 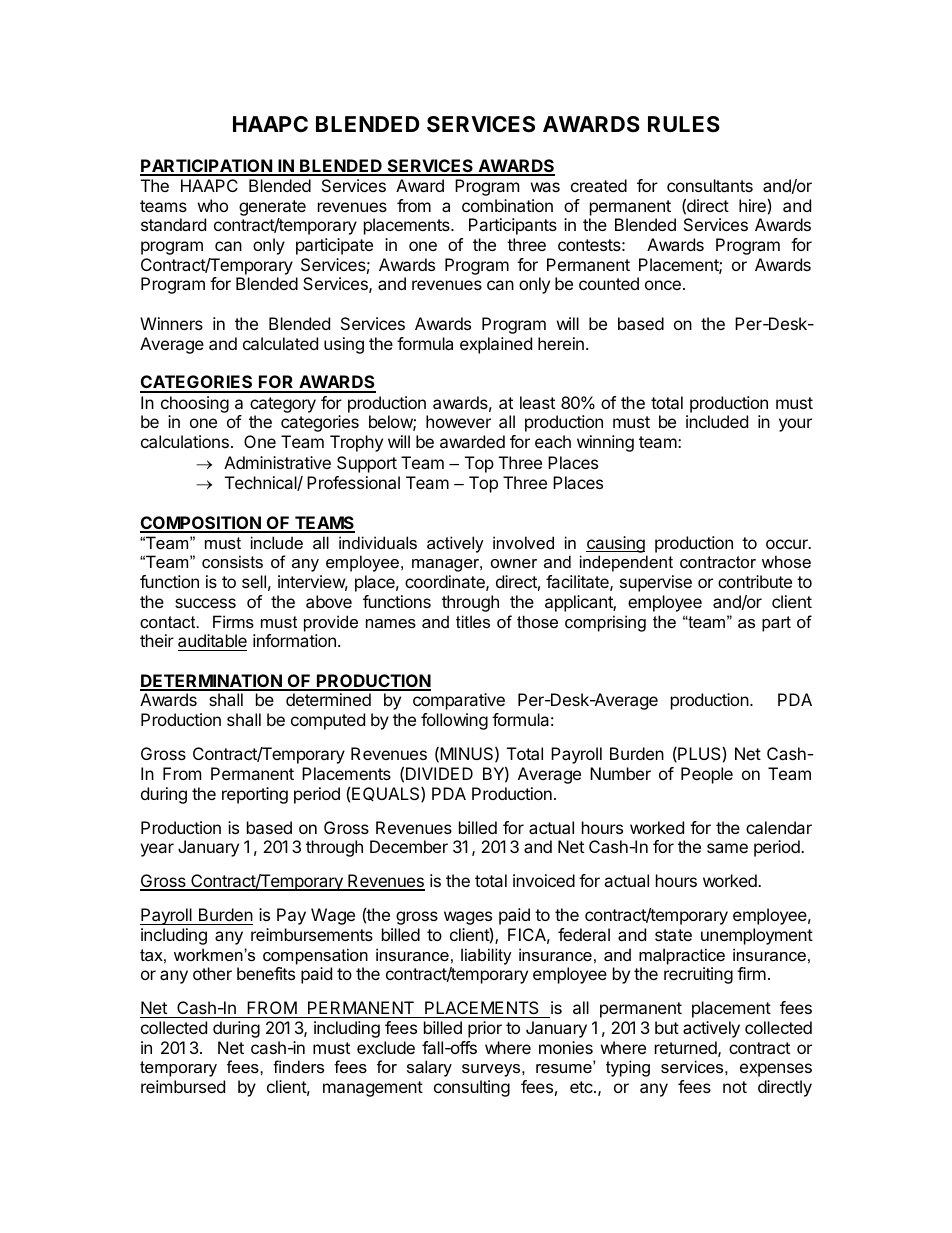 I want to click on consultants, so click(x=710, y=185).
